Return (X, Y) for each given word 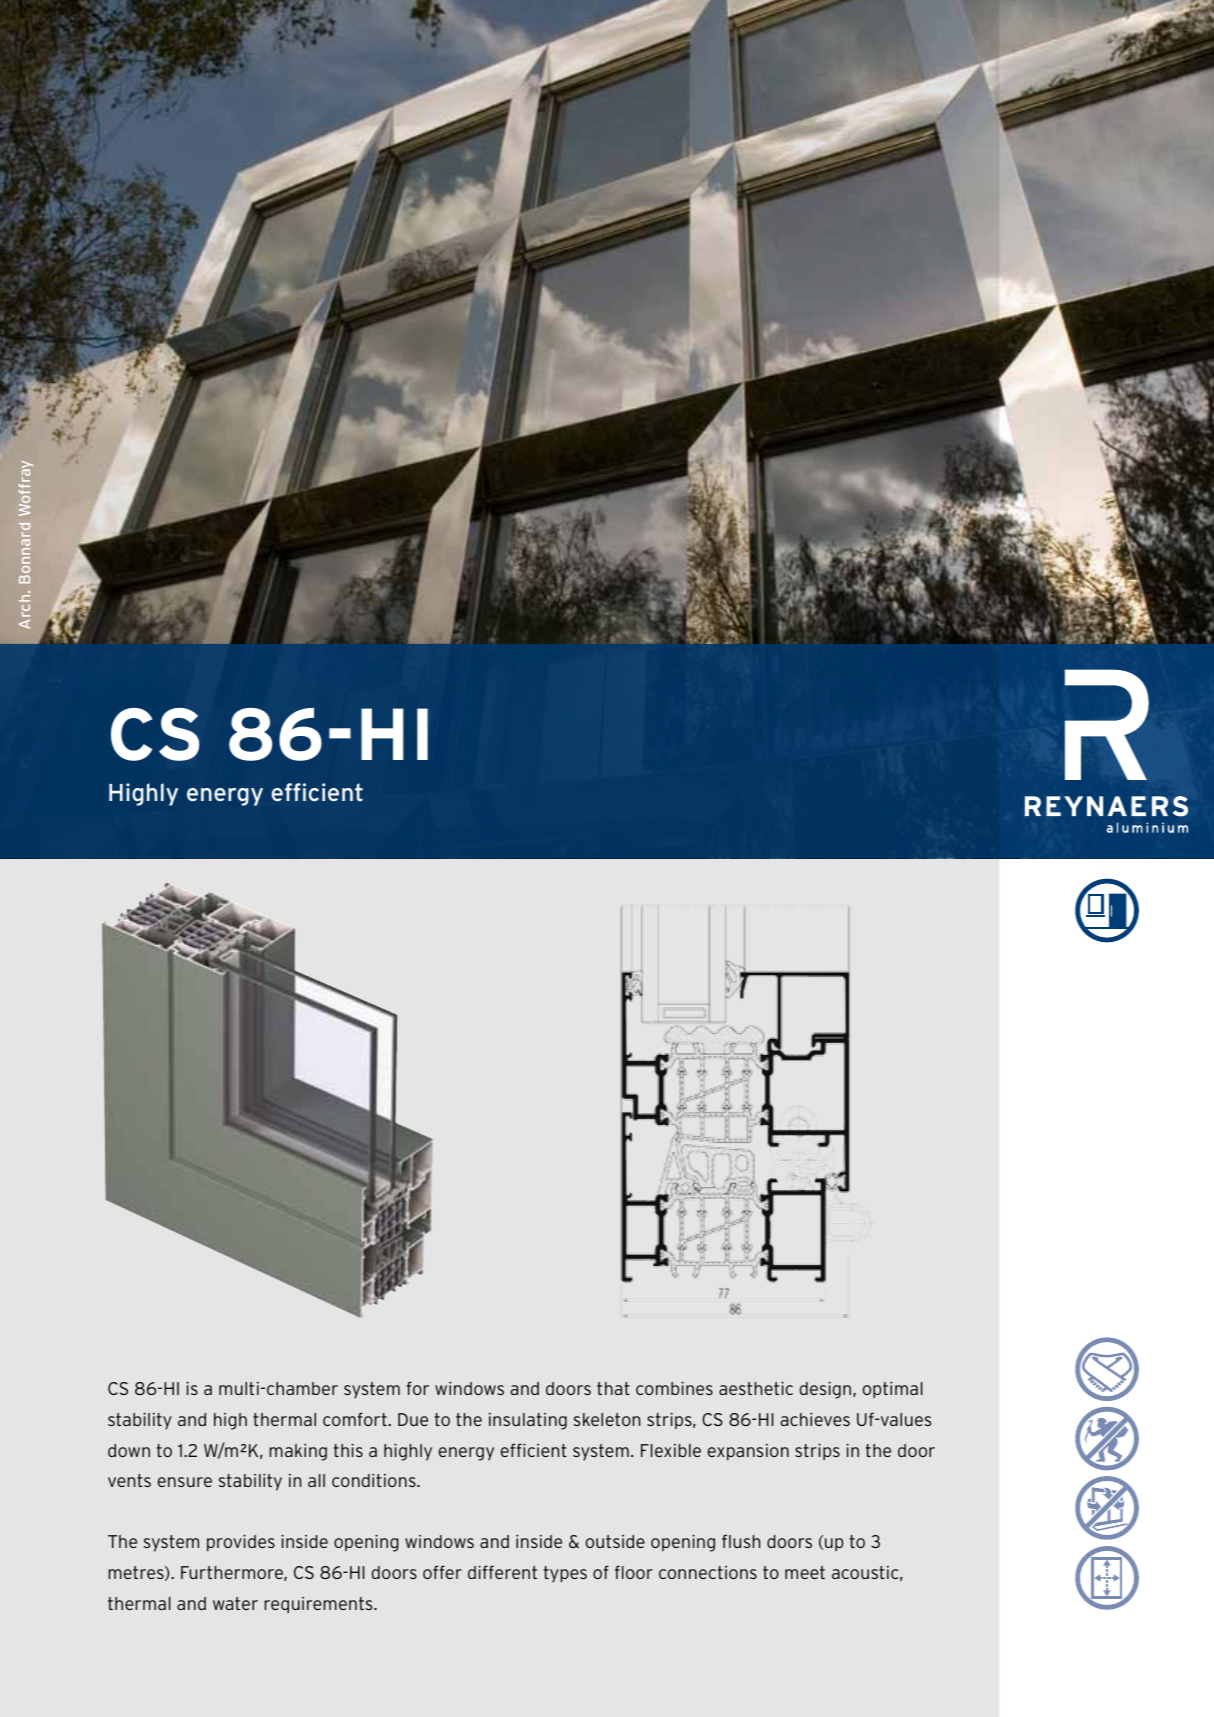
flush (741, 1541)
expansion (748, 1452)
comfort (356, 1419)
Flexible (671, 1450)
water (235, 1603)
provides (241, 1543)
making (298, 1452)
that (613, 1388)
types (565, 1574)
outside (615, 1541)
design (826, 1390)
